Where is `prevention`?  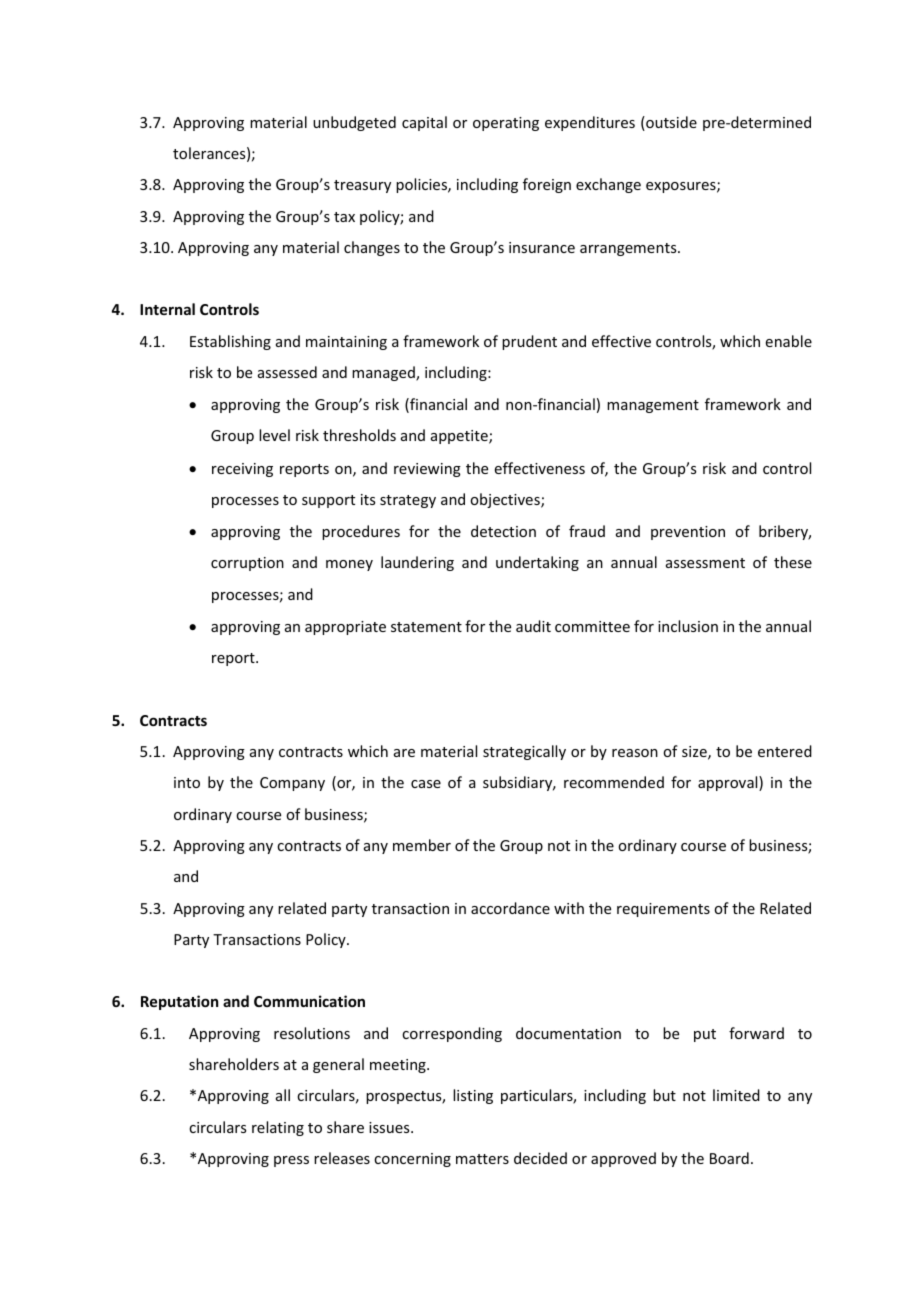
prevention is located at coordinates (688, 533).
